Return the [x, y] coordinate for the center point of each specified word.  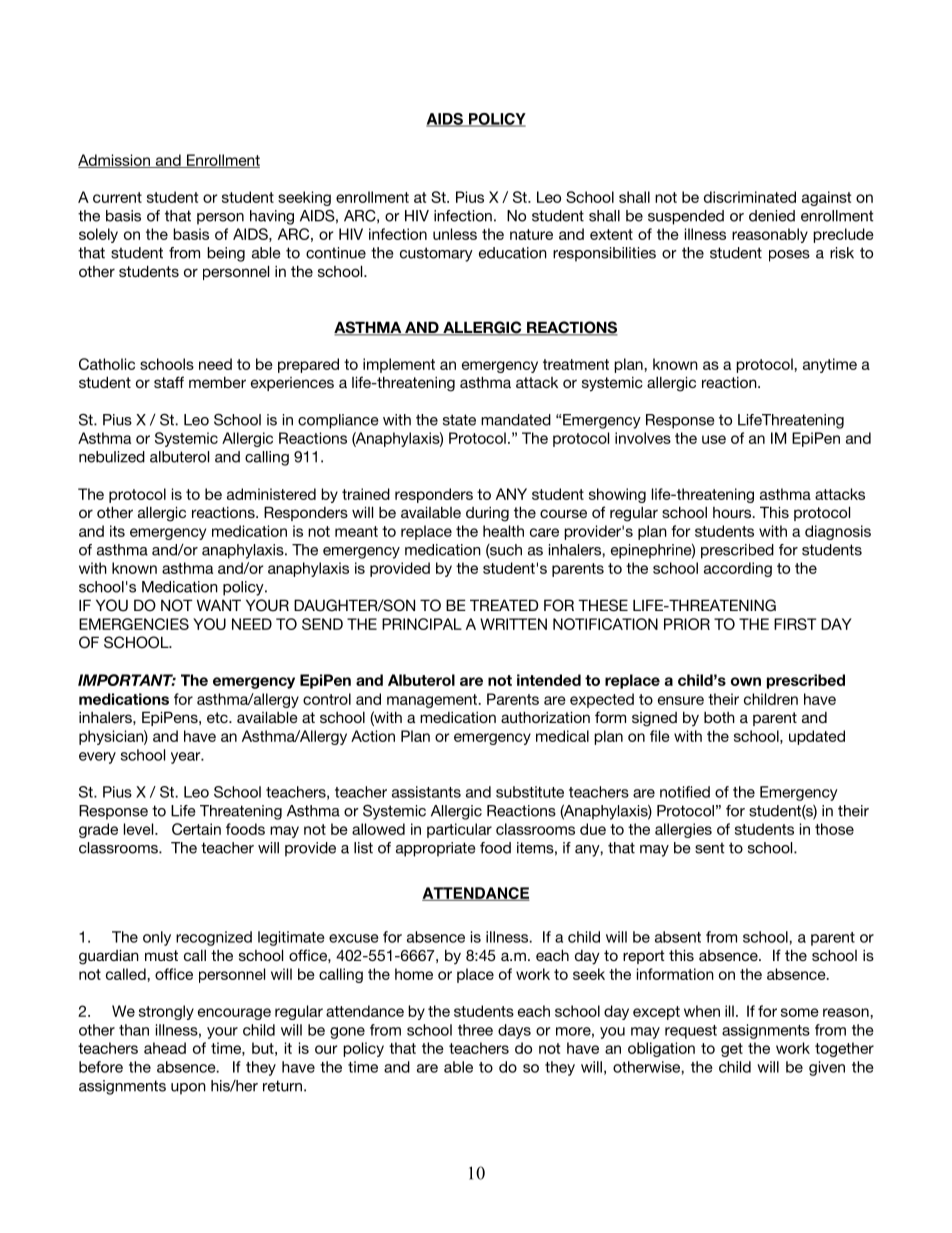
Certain [196, 829]
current [117, 197]
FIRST [795, 624]
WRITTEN [513, 624]
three [475, 1030]
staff [169, 382]
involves [643, 438]
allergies [683, 830]
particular [459, 830]
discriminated [750, 197]
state [459, 420]
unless [455, 234]
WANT [219, 605]
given [827, 1068]
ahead [165, 1048]
